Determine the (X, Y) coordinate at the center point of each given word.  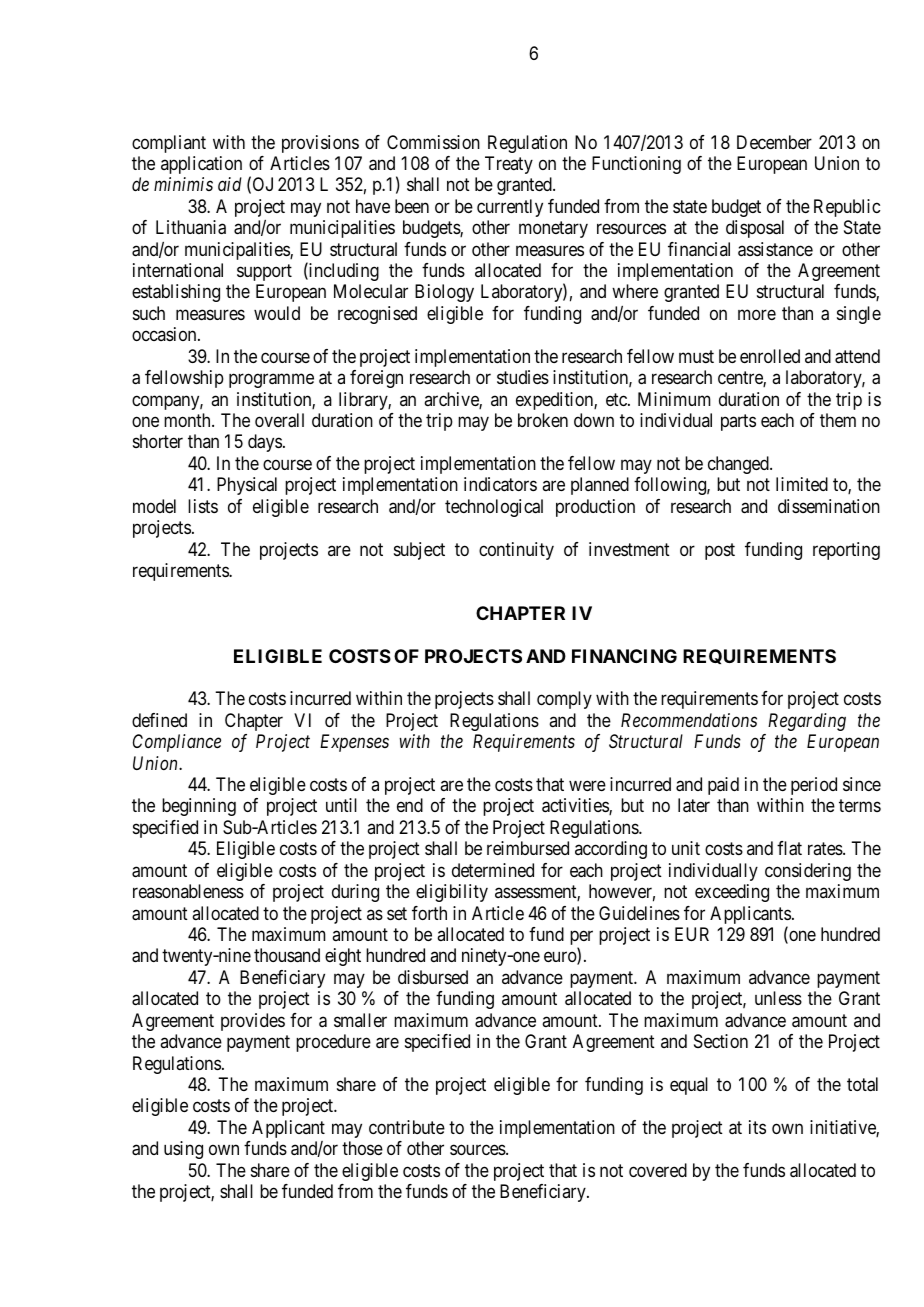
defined (159, 720)
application (201, 165)
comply (564, 700)
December (774, 142)
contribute (407, 1127)
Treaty (509, 165)
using (183, 1150)
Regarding (807, 722)
